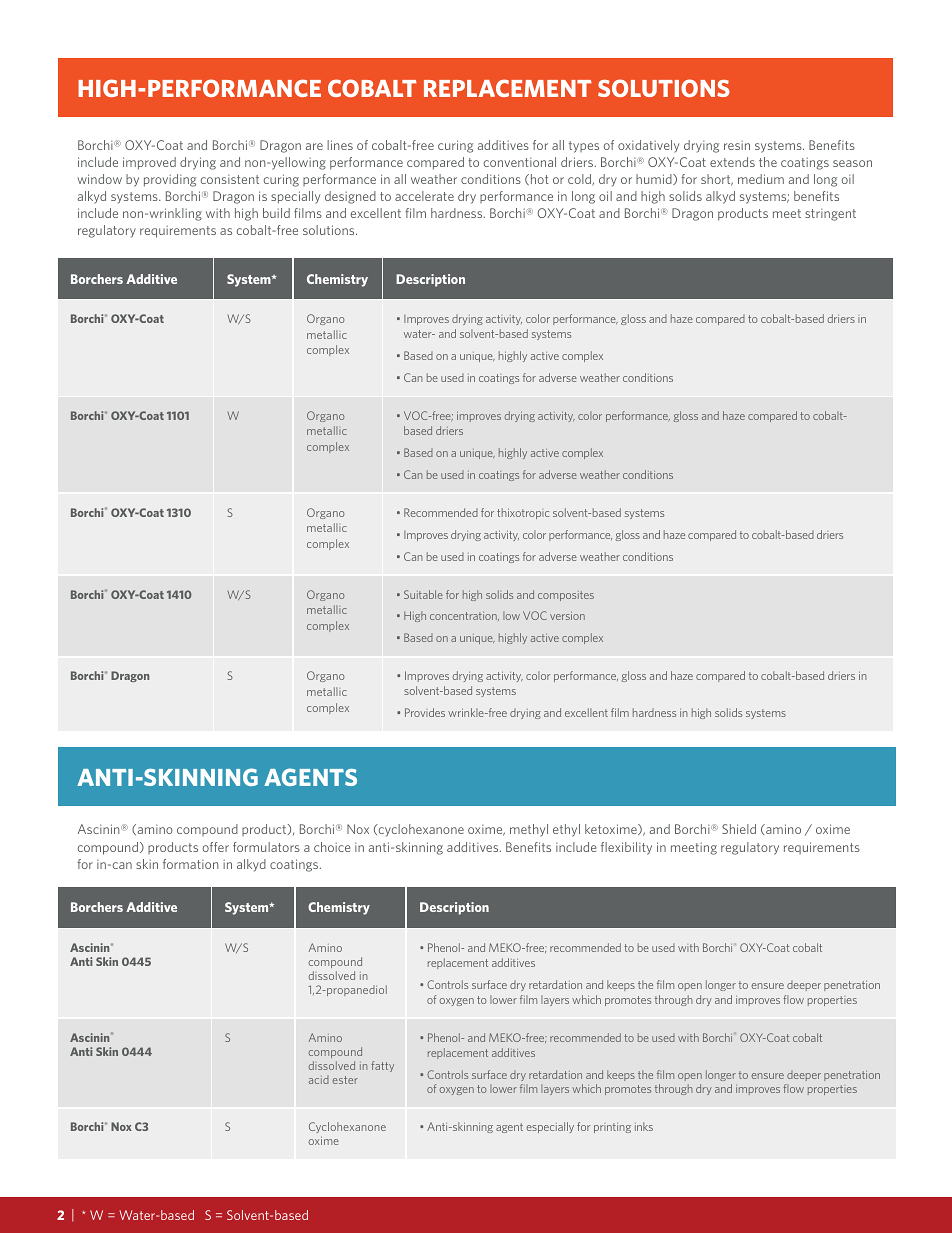 Image resolution: width=952 pixels, height=1233 pixels. Describe the element at coordinates (520, 162) in the screenshot. I see `conventional` at that location.
